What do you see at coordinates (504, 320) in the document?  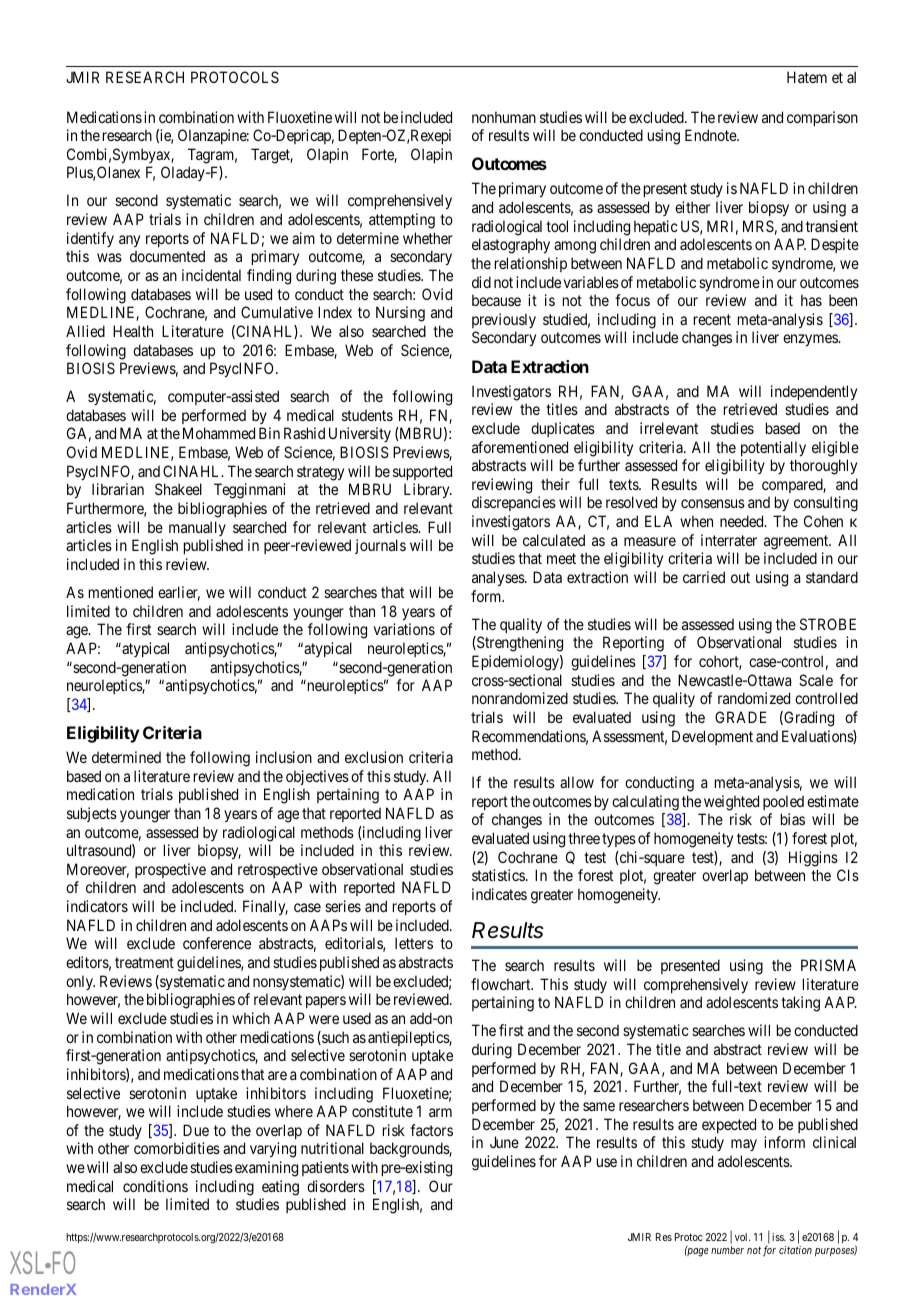 I see `previously` at bounding box center [504, 320].
